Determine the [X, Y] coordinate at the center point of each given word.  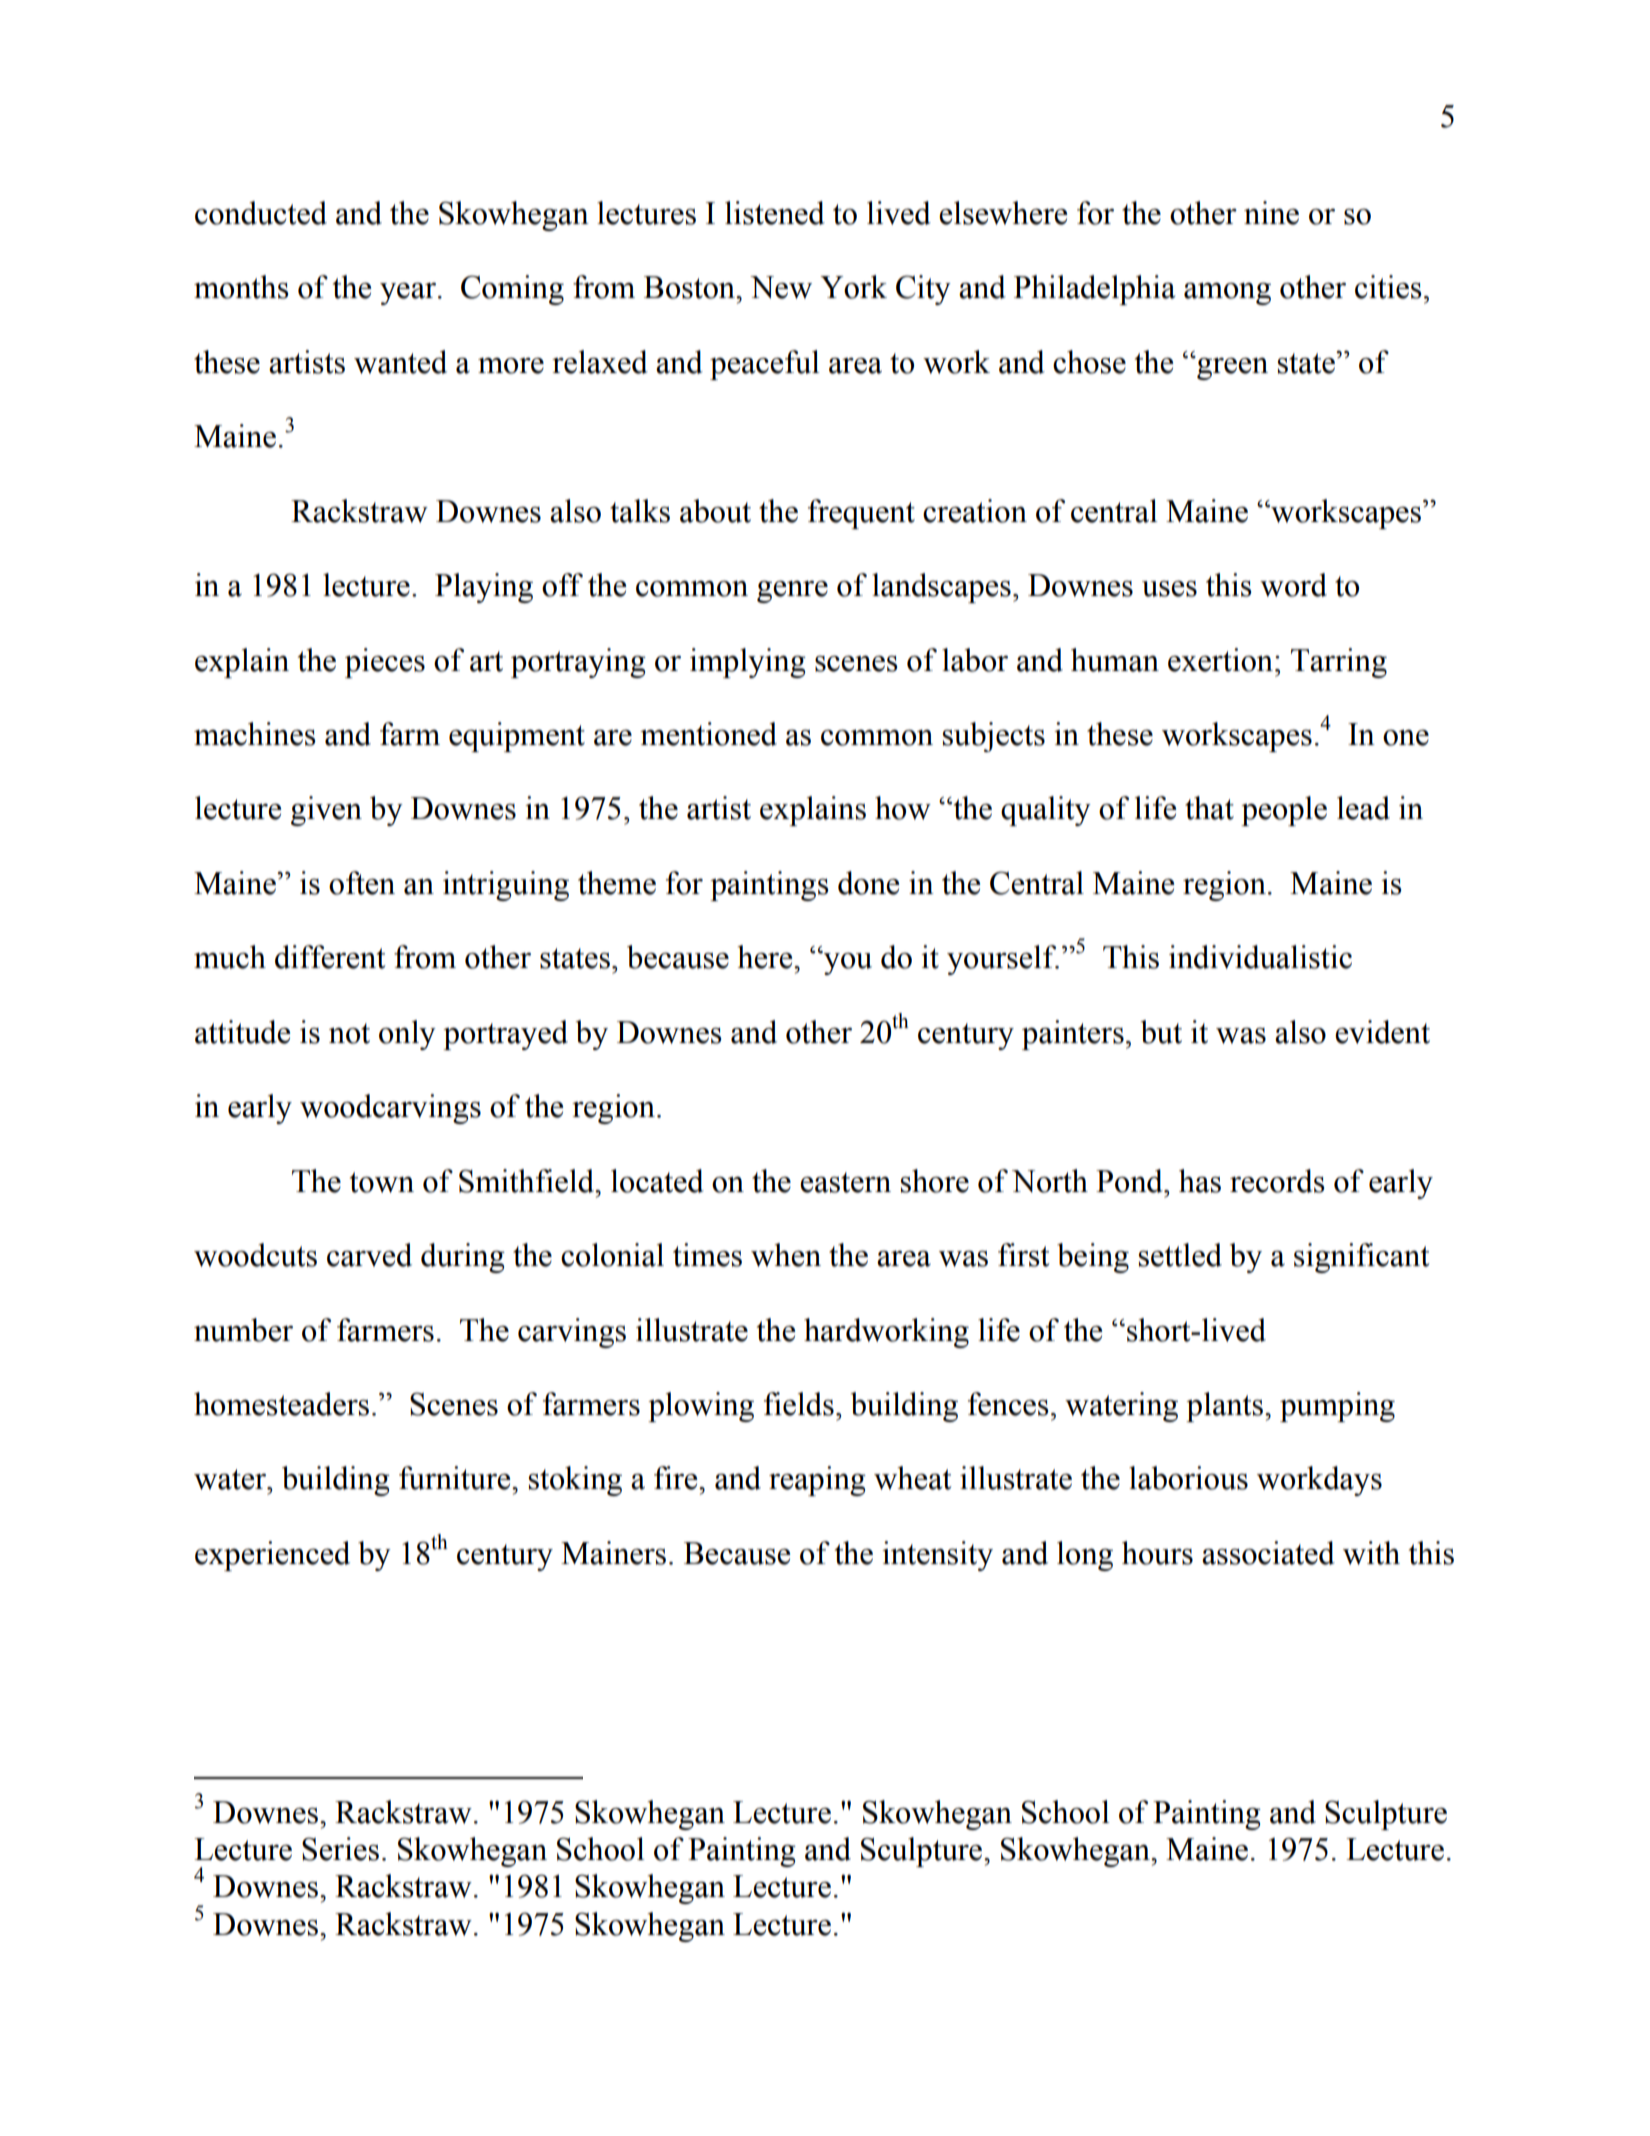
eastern [845, 1182]
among [1227, 294]
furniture [456, 1478]
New [781, 287]
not [349, 1033]
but [1161, 1032]
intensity [937, 1556]
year [408, 294]
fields [799, 1404]
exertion [1220, 660]
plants [1226, 1407]
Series [340, 1849]
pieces [385, 663]
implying [748, 663]
